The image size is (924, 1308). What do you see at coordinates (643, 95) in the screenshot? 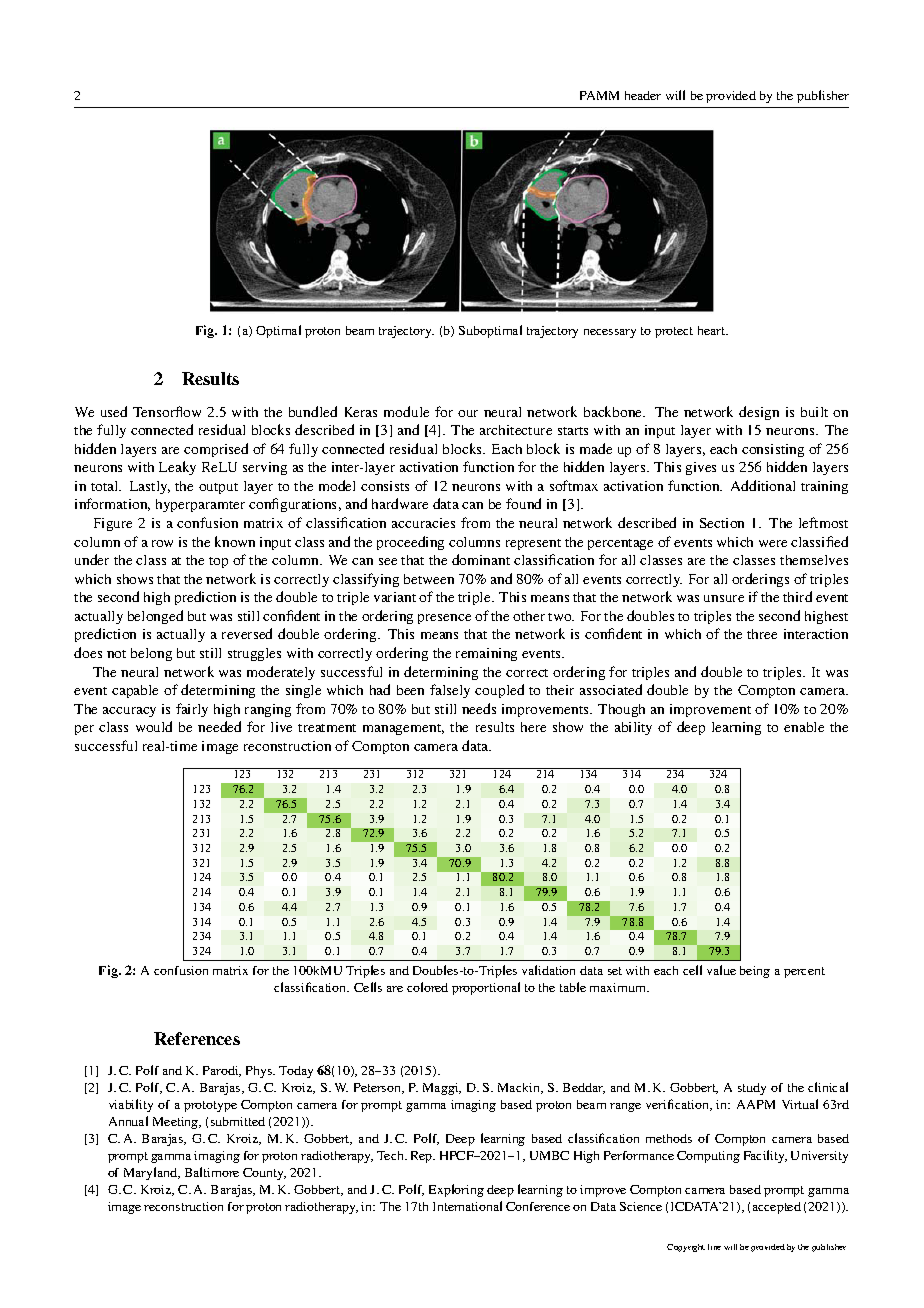
I see `header` at bounding box center [643, 95].
